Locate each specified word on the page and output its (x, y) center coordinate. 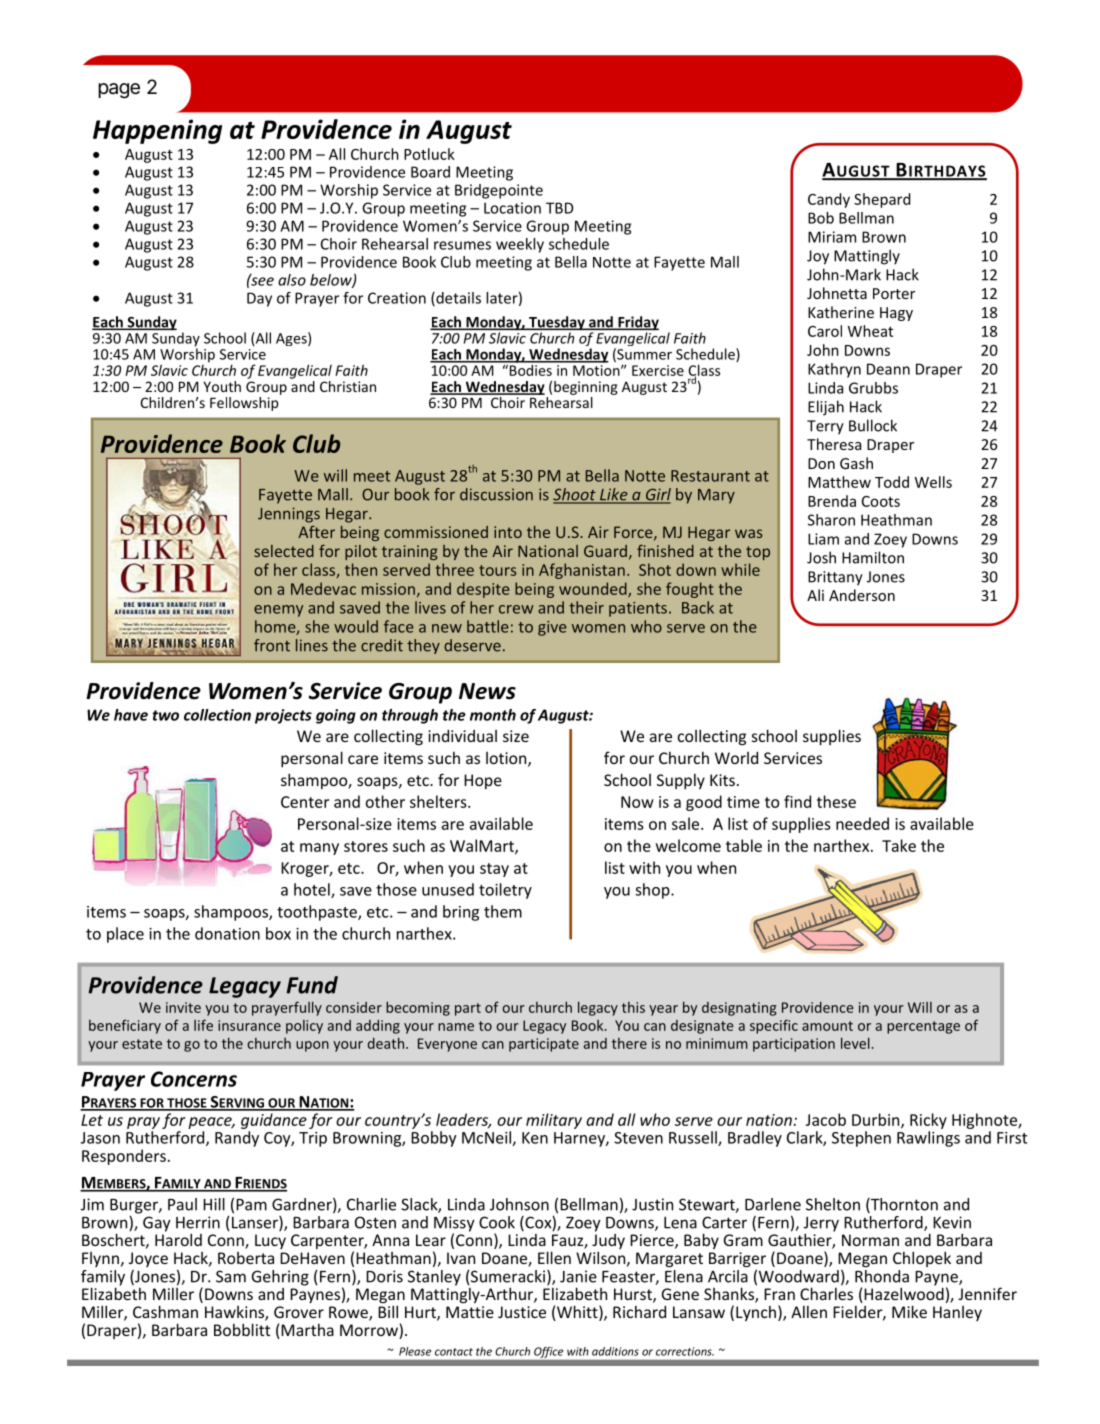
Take (899, 845)
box (278, 933)
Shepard (882, 200)
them (503, 911)
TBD (559, 208)
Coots (881, 501)
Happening (157, 131)
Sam (231, 1276)
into (508, 532)
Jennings (289, 515)
